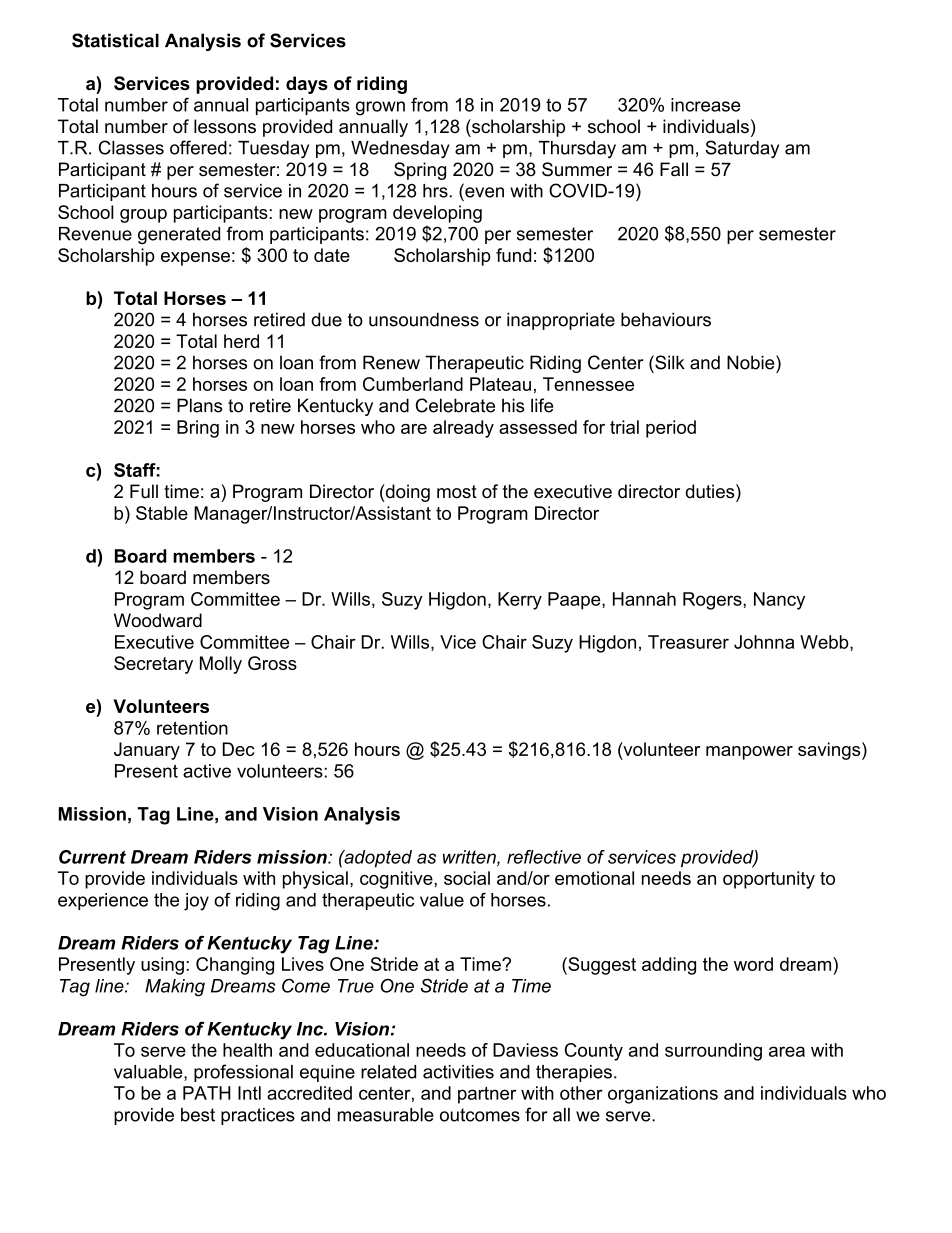  Describe the element at coordinates (207, 771) in the screenshot. I see `active` at that location.
